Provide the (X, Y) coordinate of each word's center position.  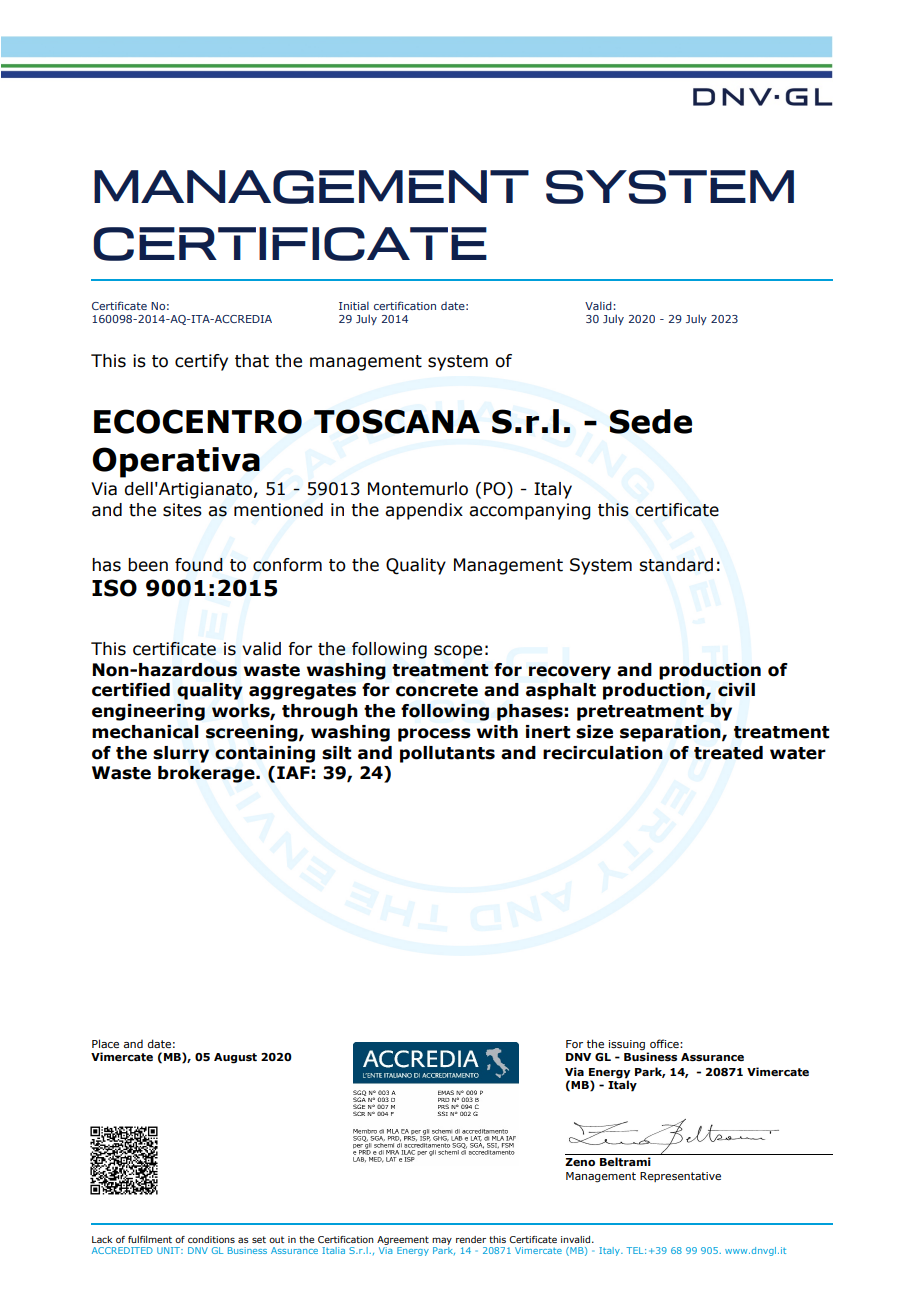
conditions (211, 1239)
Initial (354, 305)
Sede (651, 421)
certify (201, 362)
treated (728, 753)
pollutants (447, 754)
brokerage (207, 774)
